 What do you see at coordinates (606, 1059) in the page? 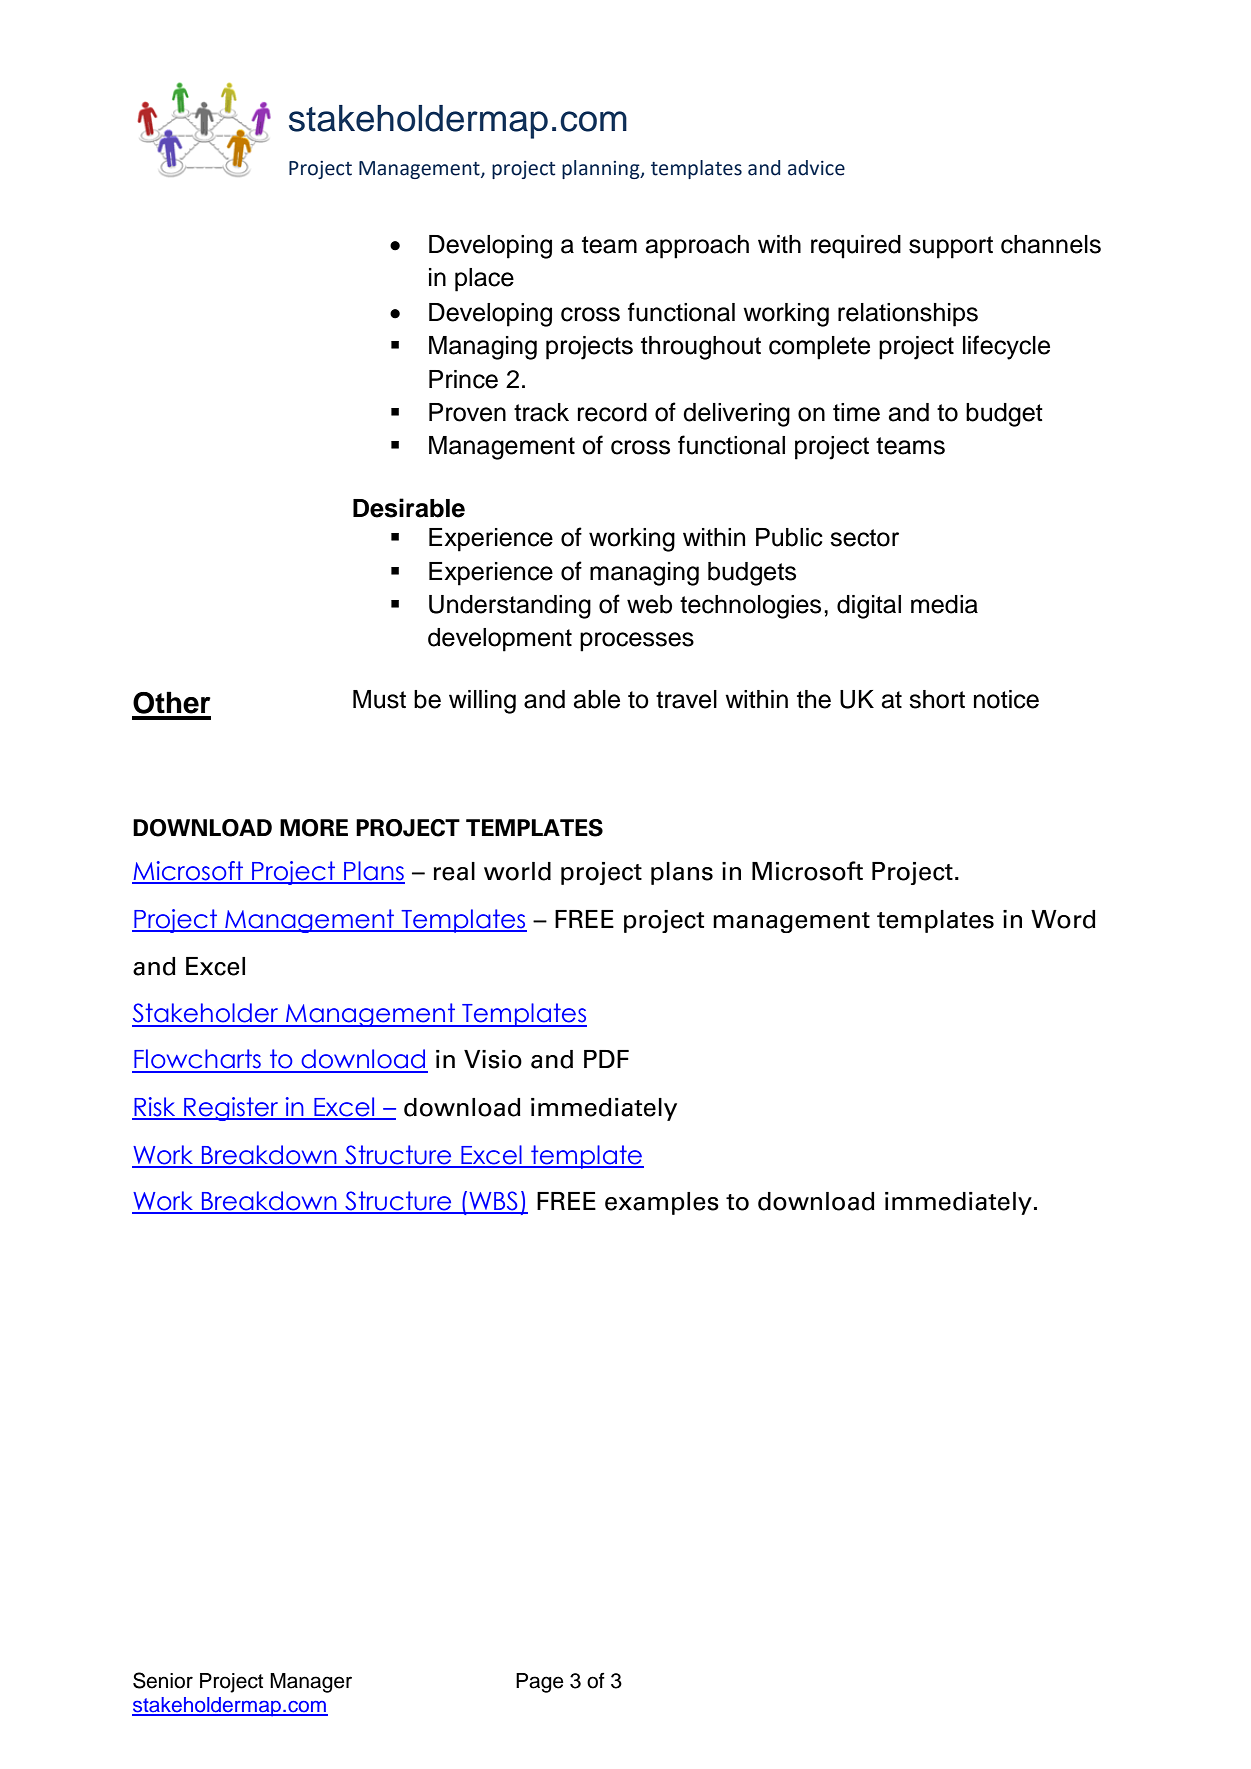
I see `PDF` at bounding box center [606, 1059].
